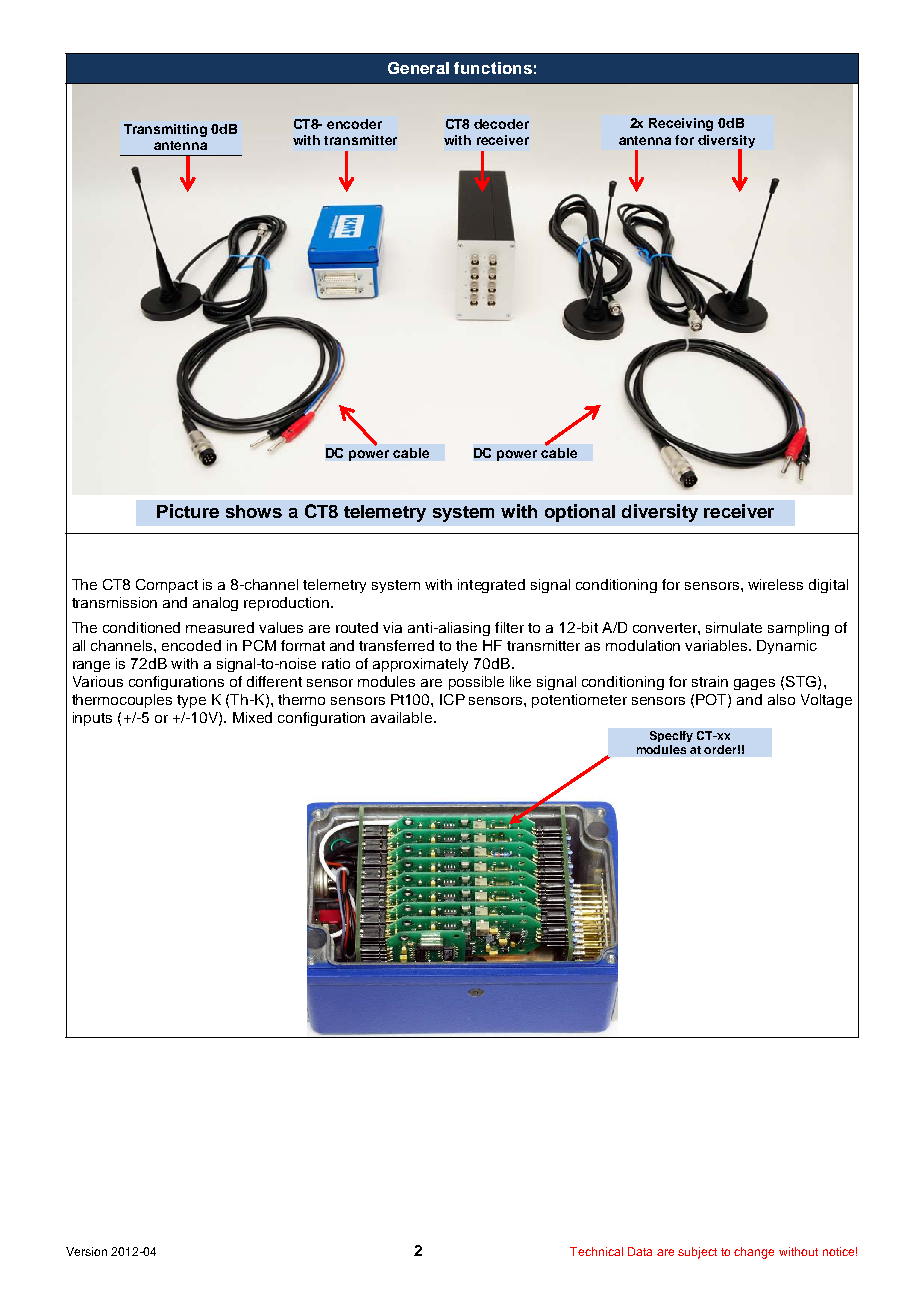 This screenshot has height=1308, width=924. I want to click on Version, so click(86, 1251).
